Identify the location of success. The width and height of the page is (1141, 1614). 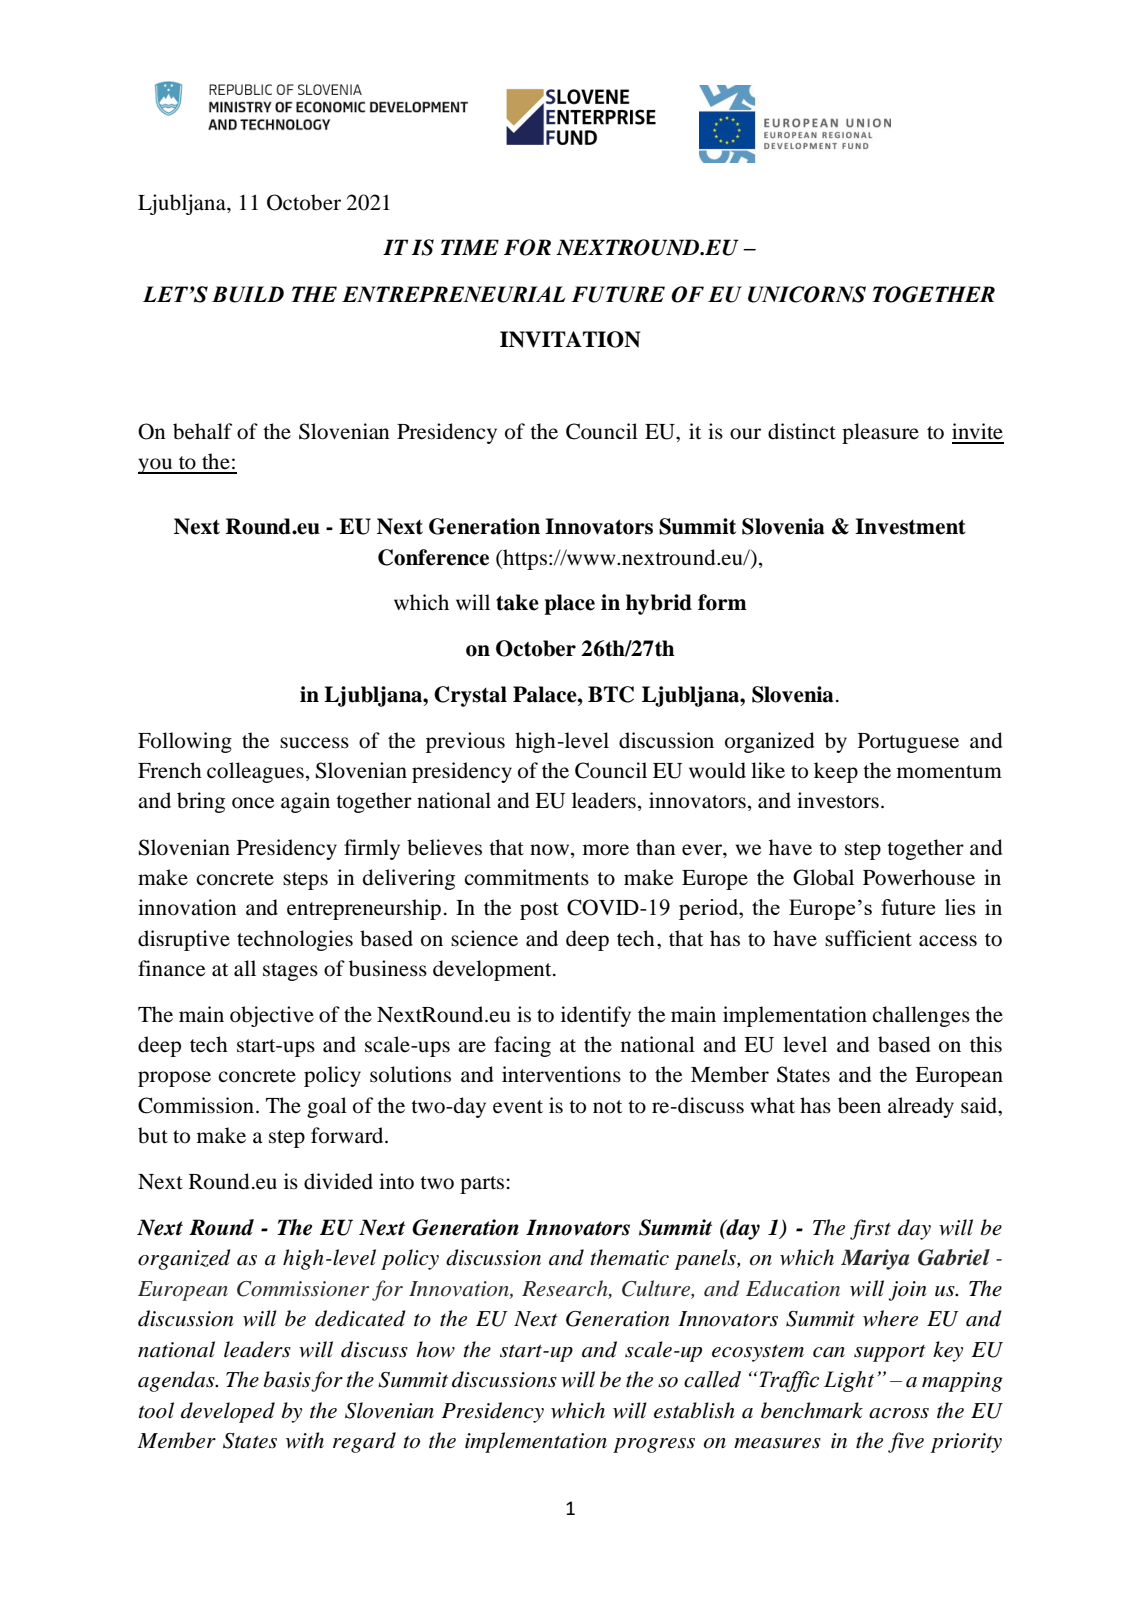
(314, 743).
